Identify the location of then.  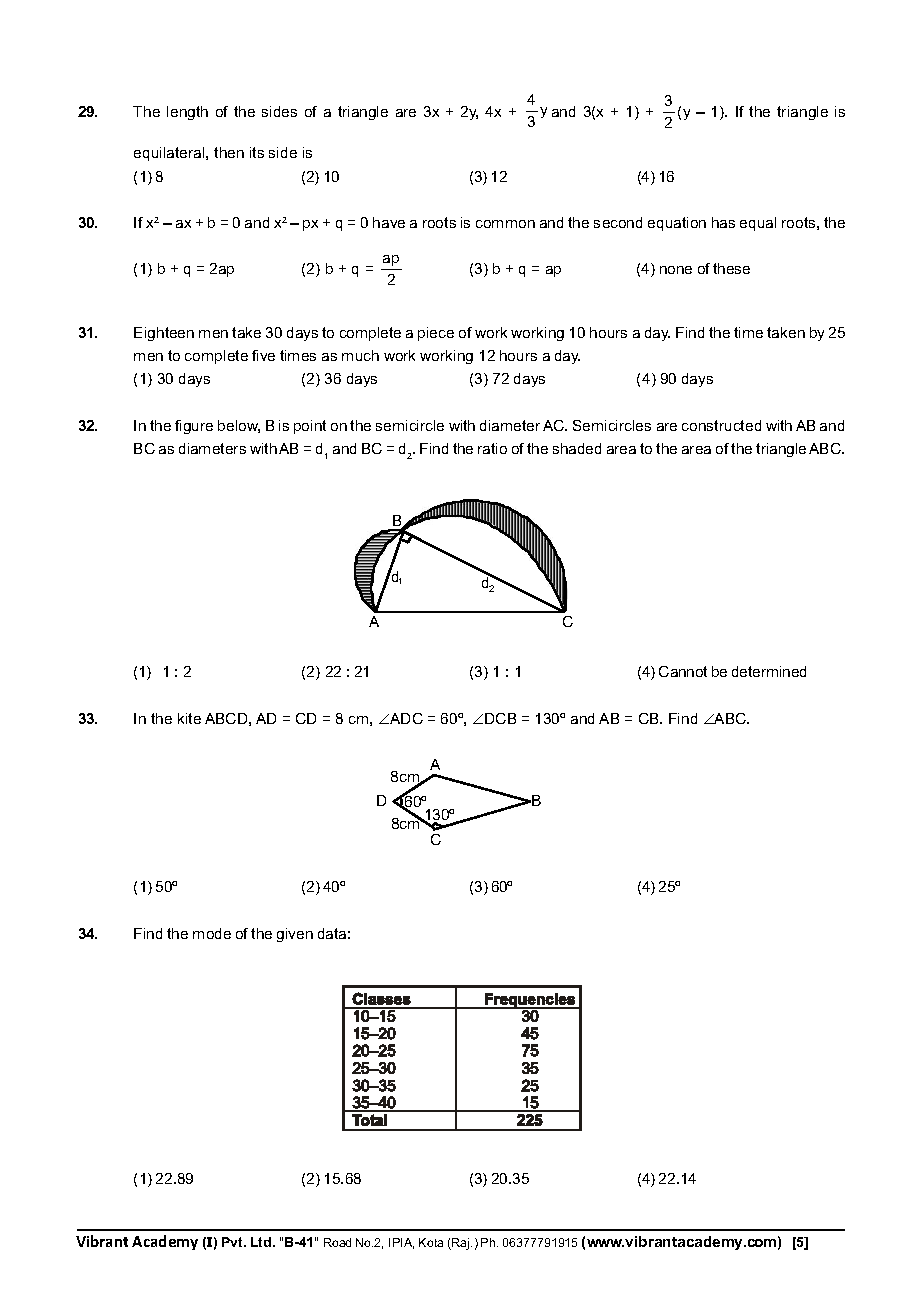
(229, 152).
